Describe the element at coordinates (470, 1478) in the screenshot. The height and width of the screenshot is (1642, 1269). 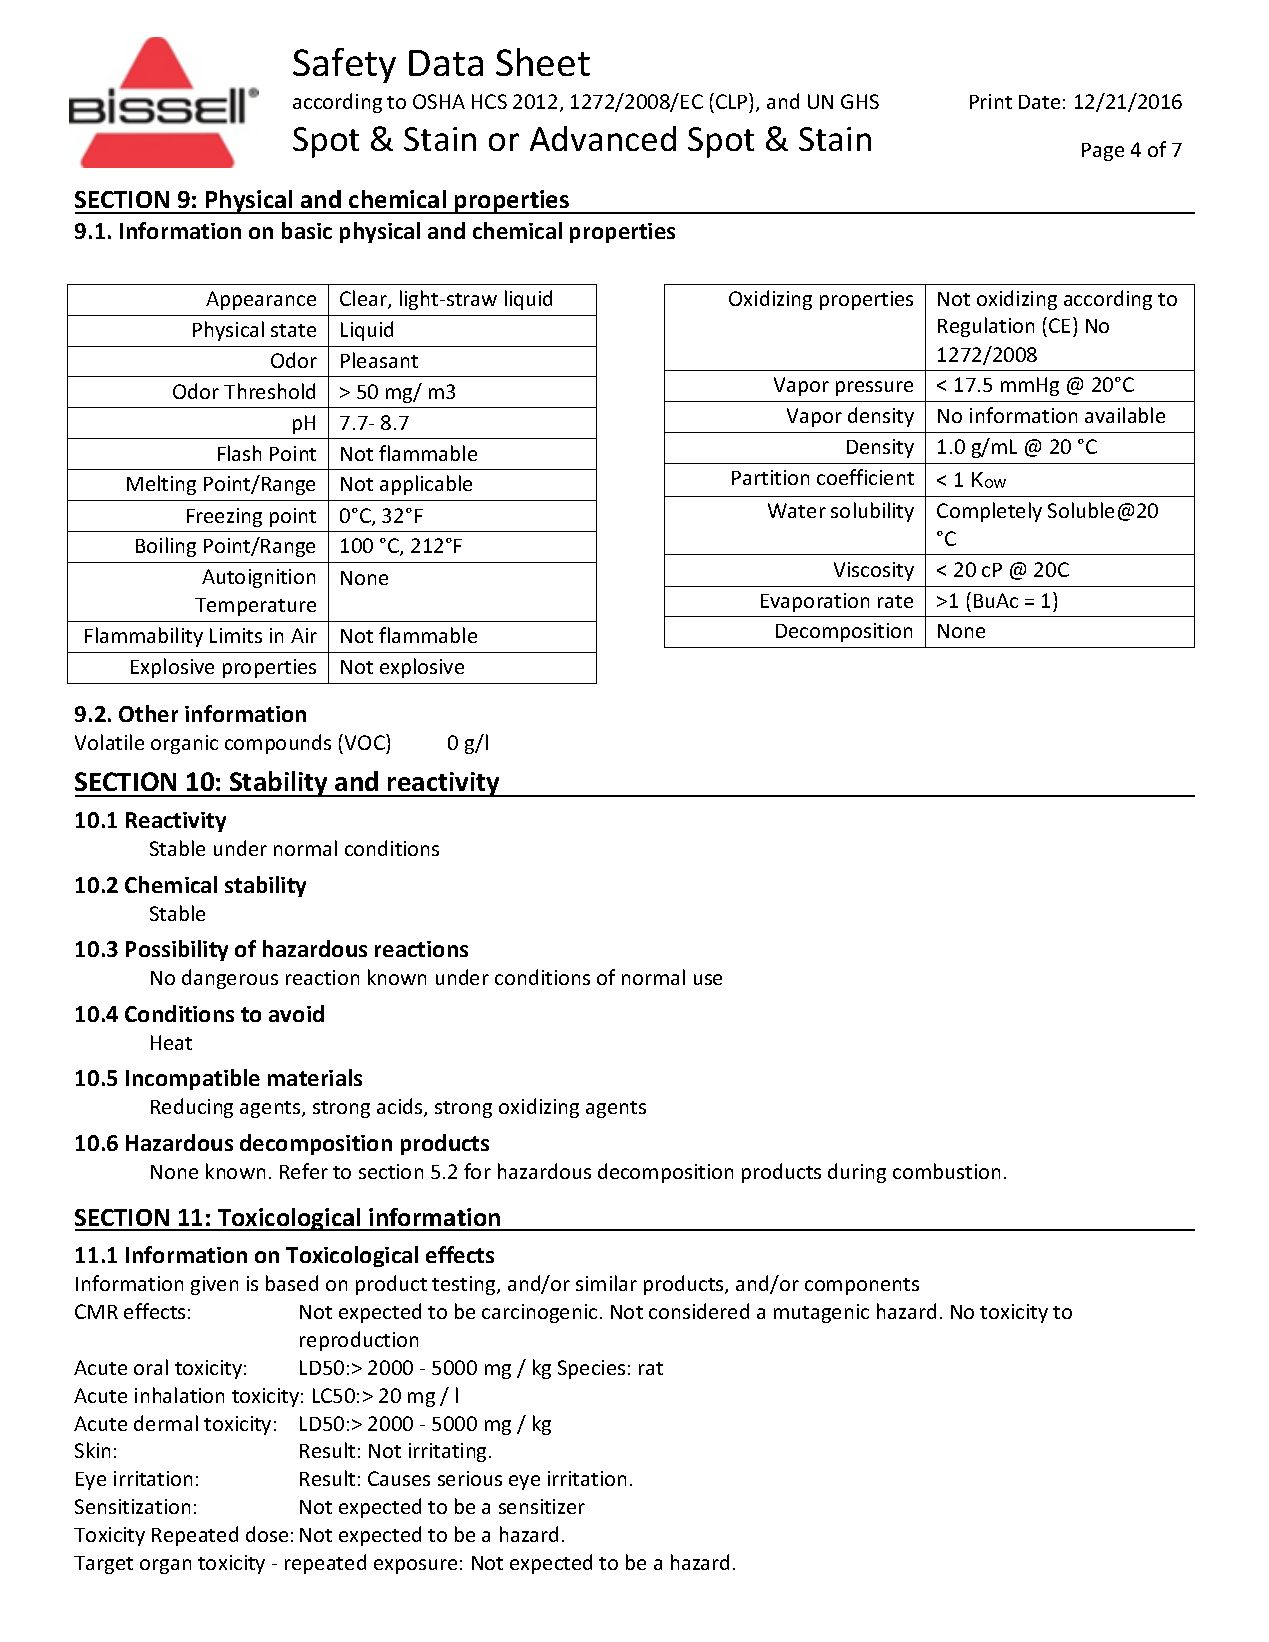
I see `serious` at that location.
